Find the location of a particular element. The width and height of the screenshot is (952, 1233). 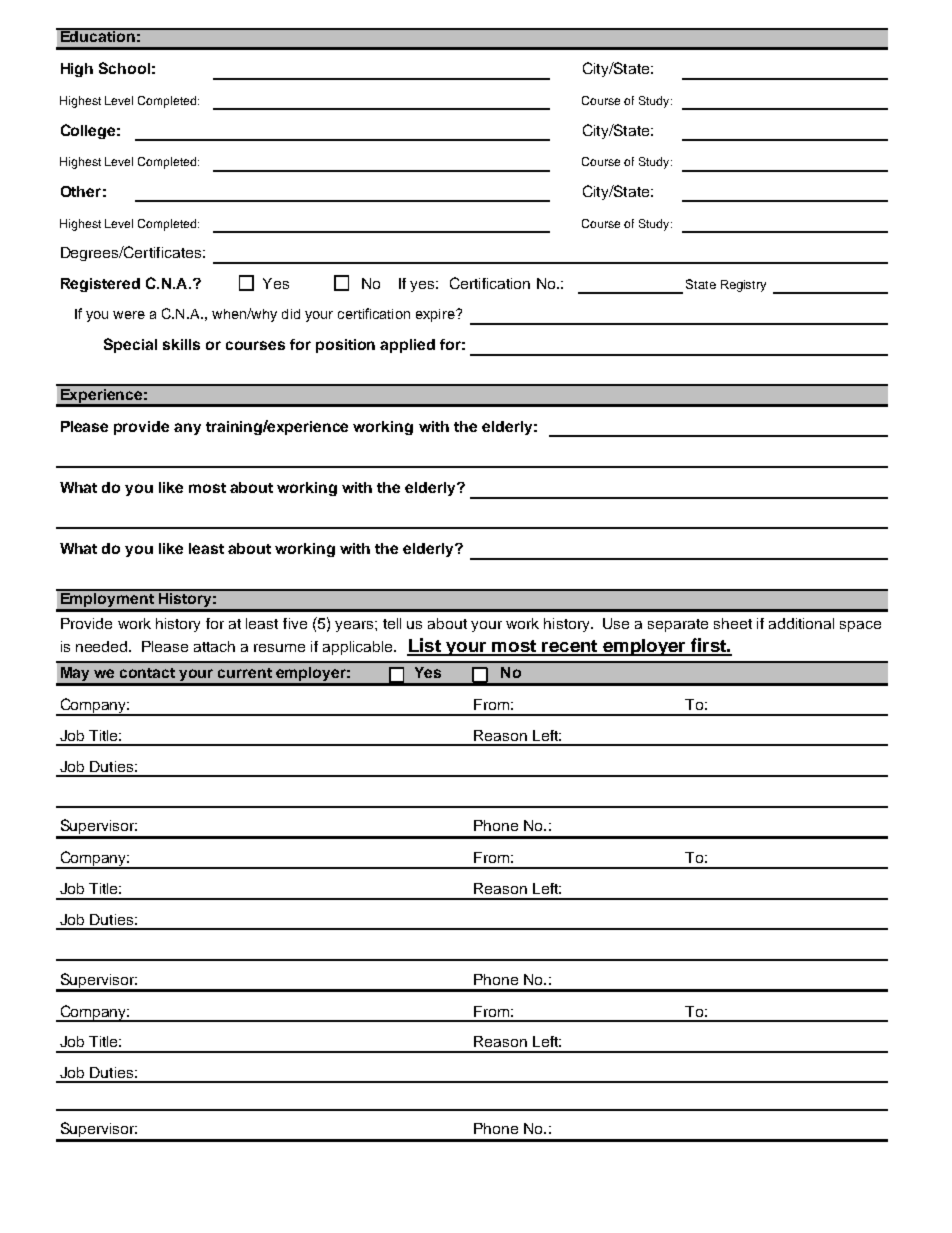

sheet is located at coordinates (733, 623).
